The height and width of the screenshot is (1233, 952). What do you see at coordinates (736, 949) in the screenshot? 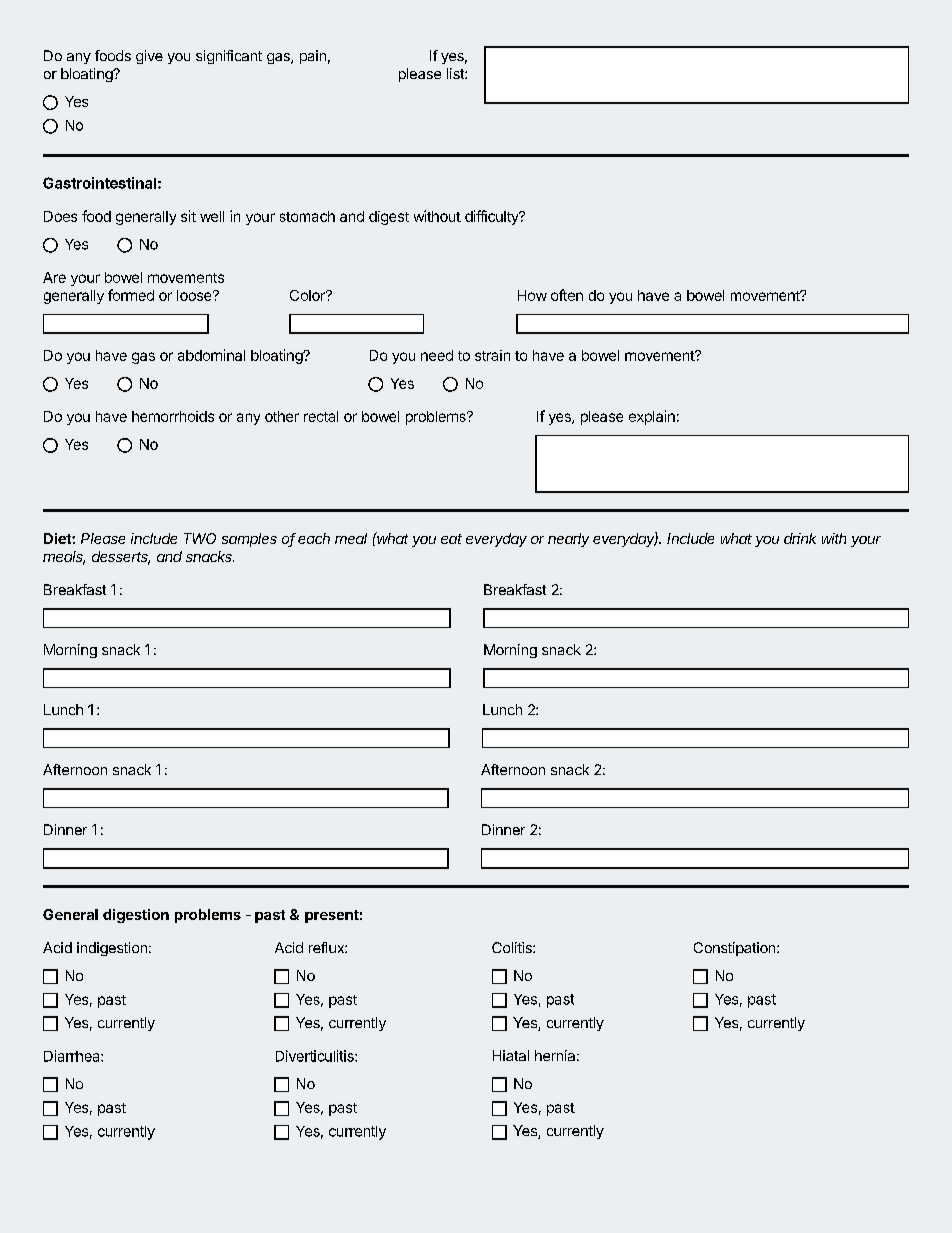
I see `Constipation` at bounding box center [736, 949].
